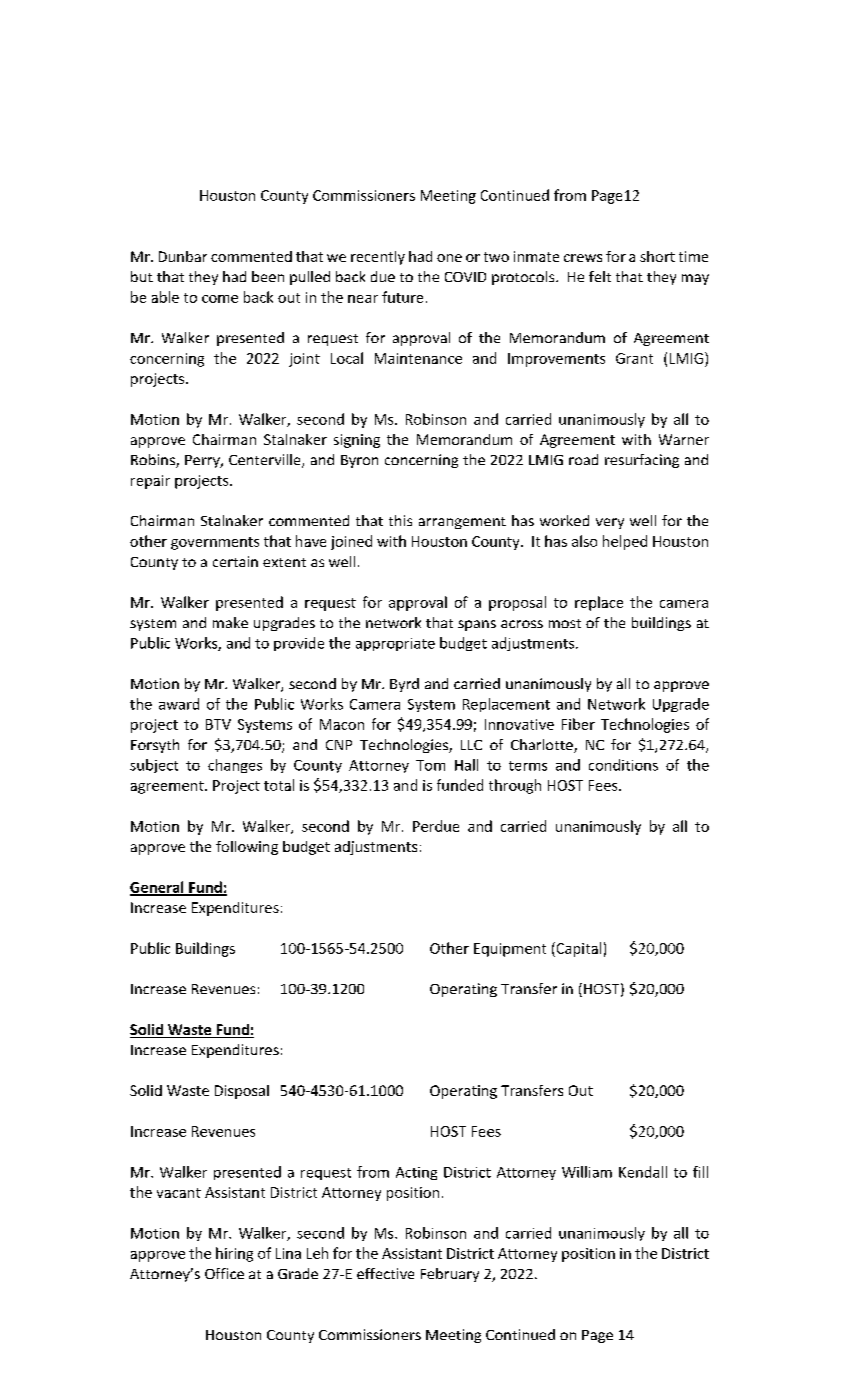 The width and height of the screenshot is (849, 1400). What do you see at coordinates (395, 644) in the screenshot?
I see `appropriate` at bounding box center [395, 644].
